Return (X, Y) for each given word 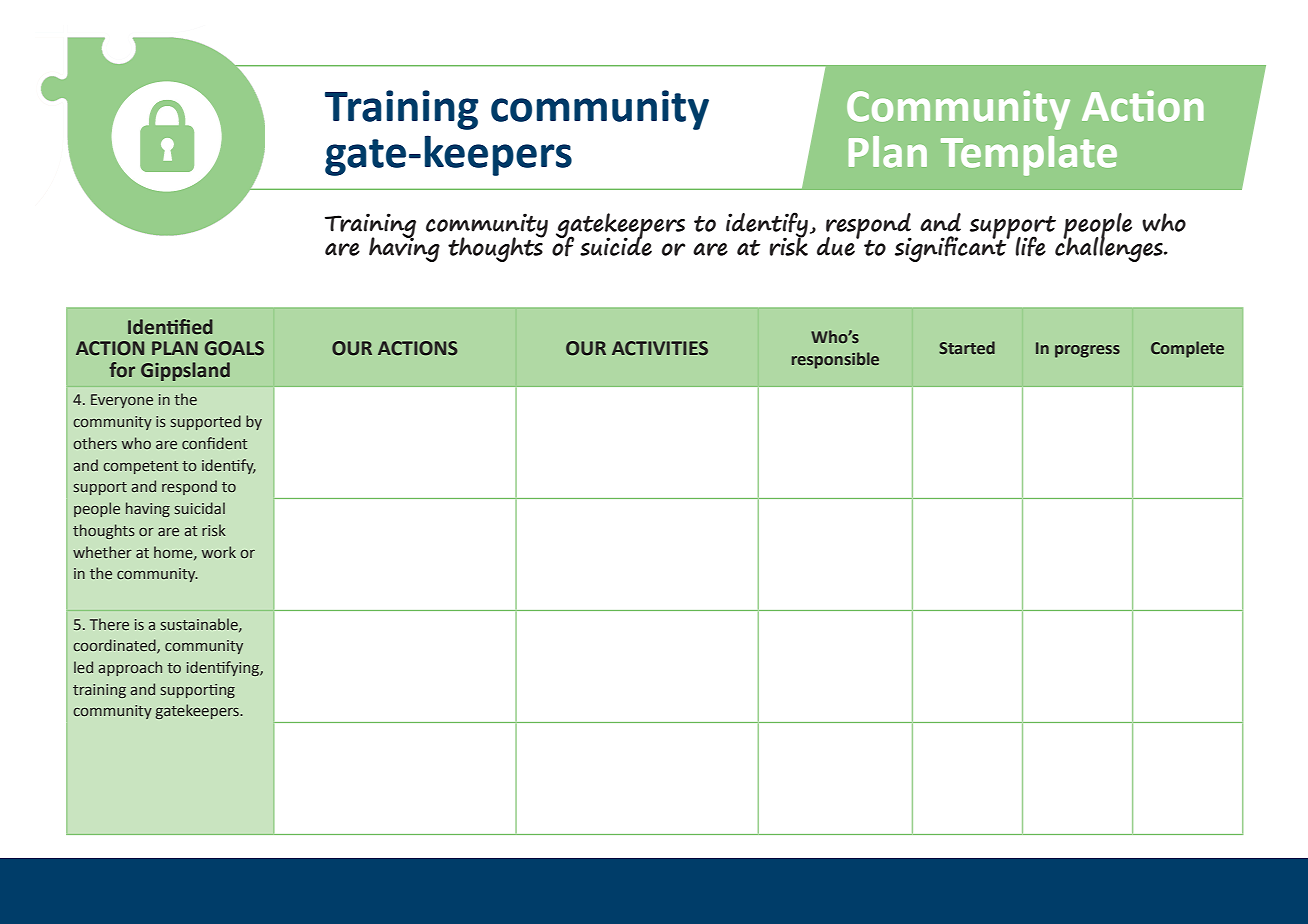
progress (1087, 351)
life (1030, 246)
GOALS (234, 348)
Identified (170, 327)
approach (130, 668)
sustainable (200, 625)
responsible (835, 360)
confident (214, 443)
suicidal (200, 508)
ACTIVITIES (660, 348)
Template (1029, 156)
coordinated (115, 646)
